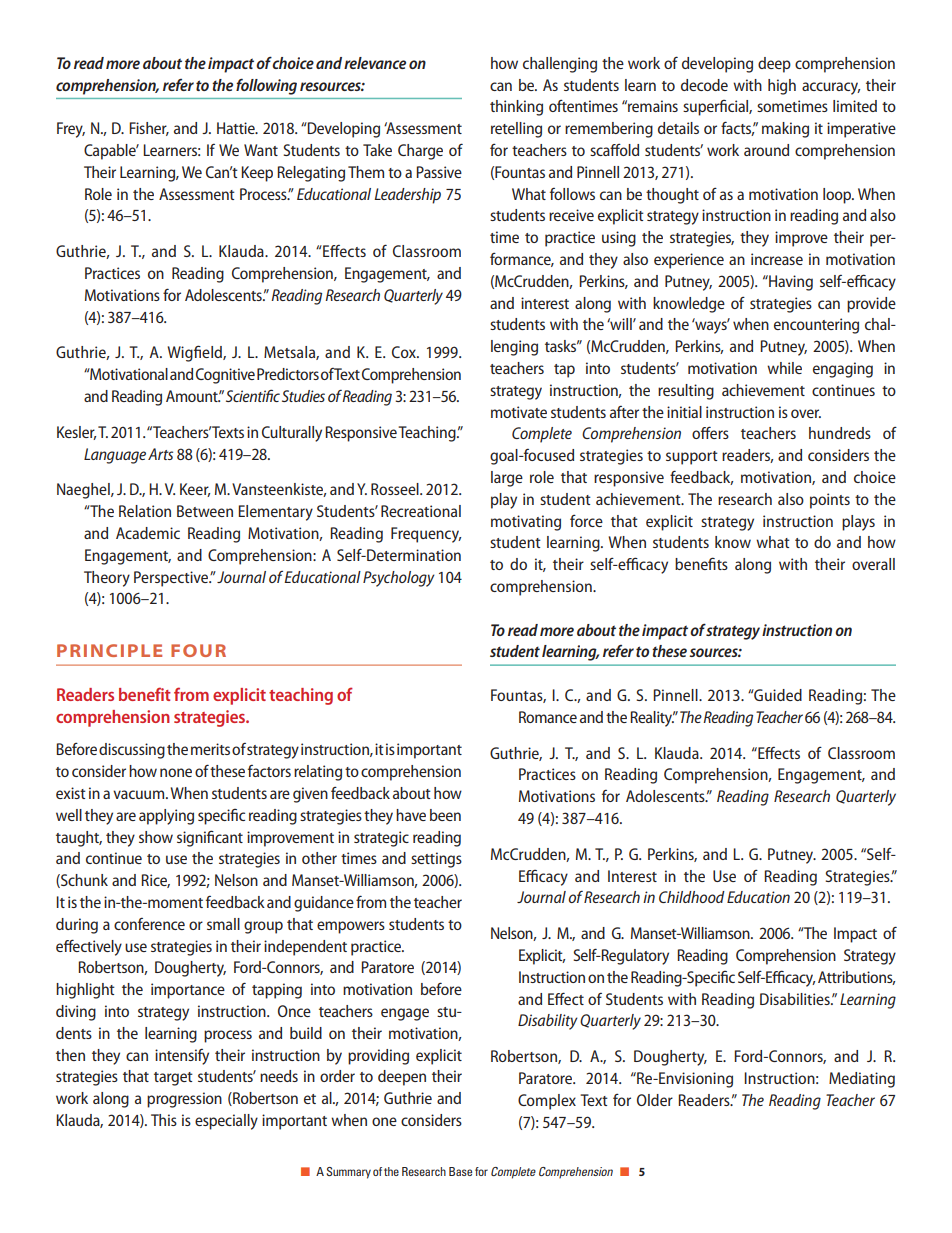 The width and height of the image is (952, 1233). What do you see at coordinates (507, 479) in the image?
I see `large` at bounding box center [507, 479].
